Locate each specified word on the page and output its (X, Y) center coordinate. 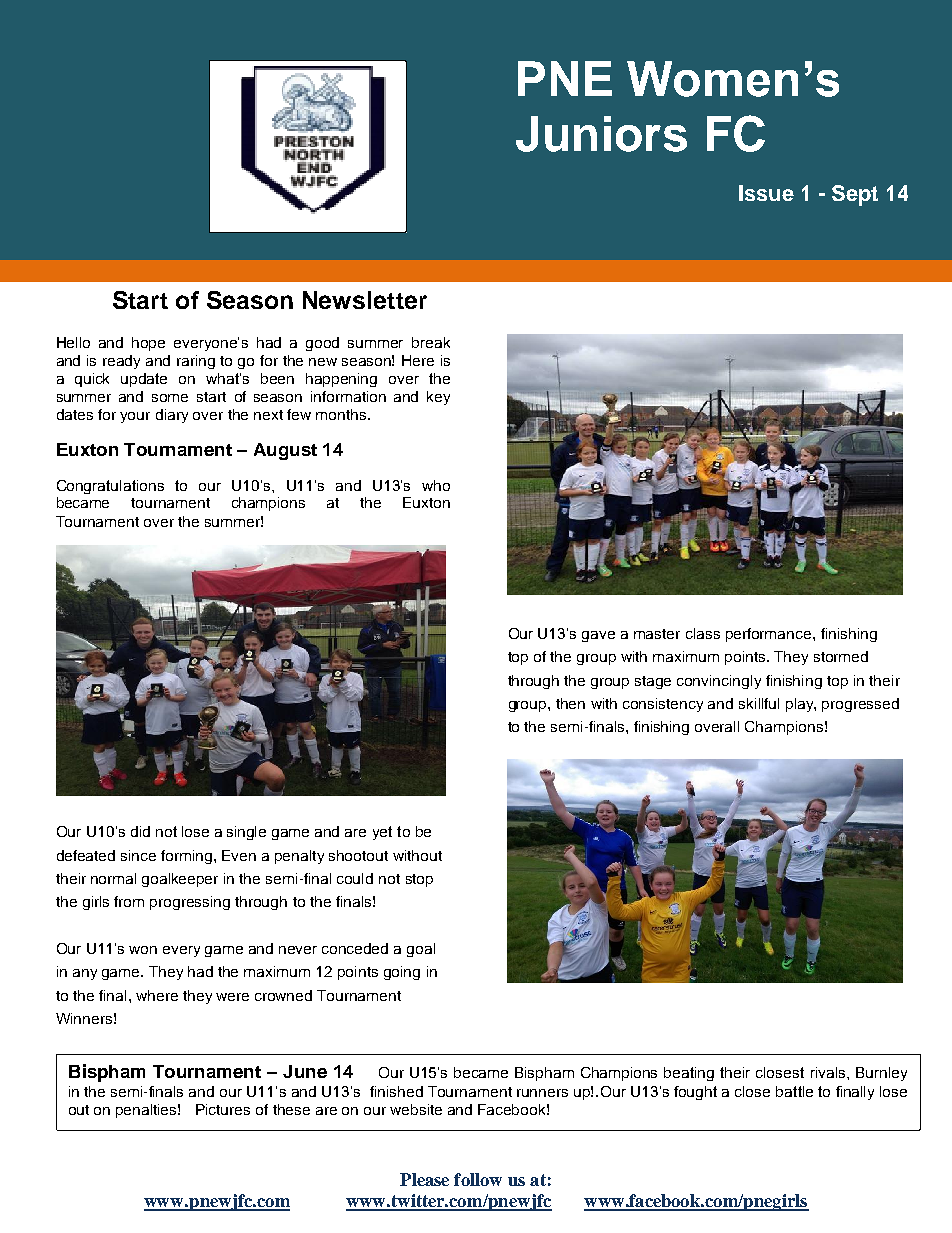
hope (148, 344)
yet (382, 833)
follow (478, 1179)
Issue (766, 193)
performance (770, 635)
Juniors (601, 134)
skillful (759, 703)
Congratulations (110, 487)
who (436, 485)
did (140, 831)
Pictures (223, 1109)
